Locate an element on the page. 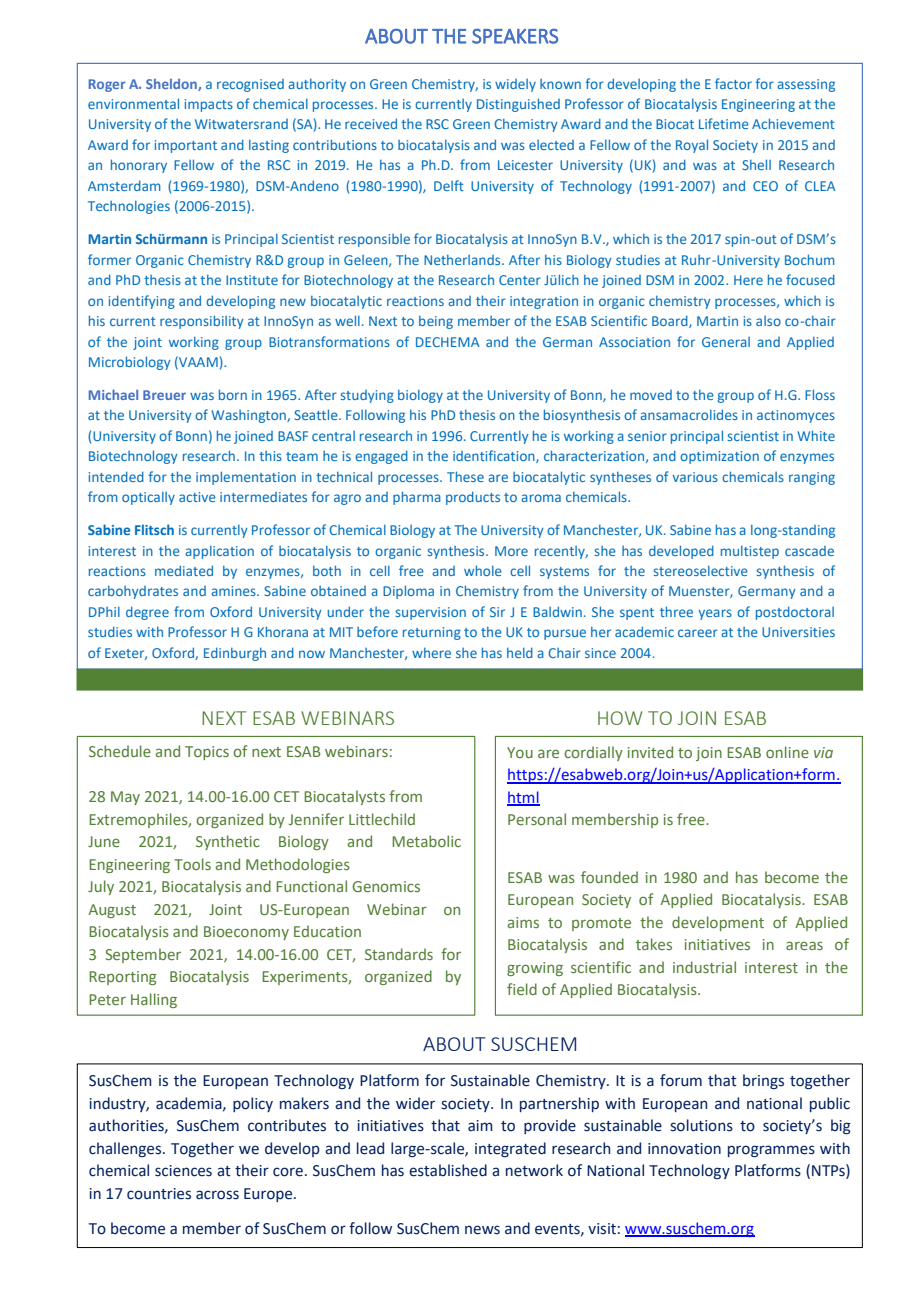 Image resolution: width=924 pixels, height=1308 pixels. years is located at coordinates (715, 614).
